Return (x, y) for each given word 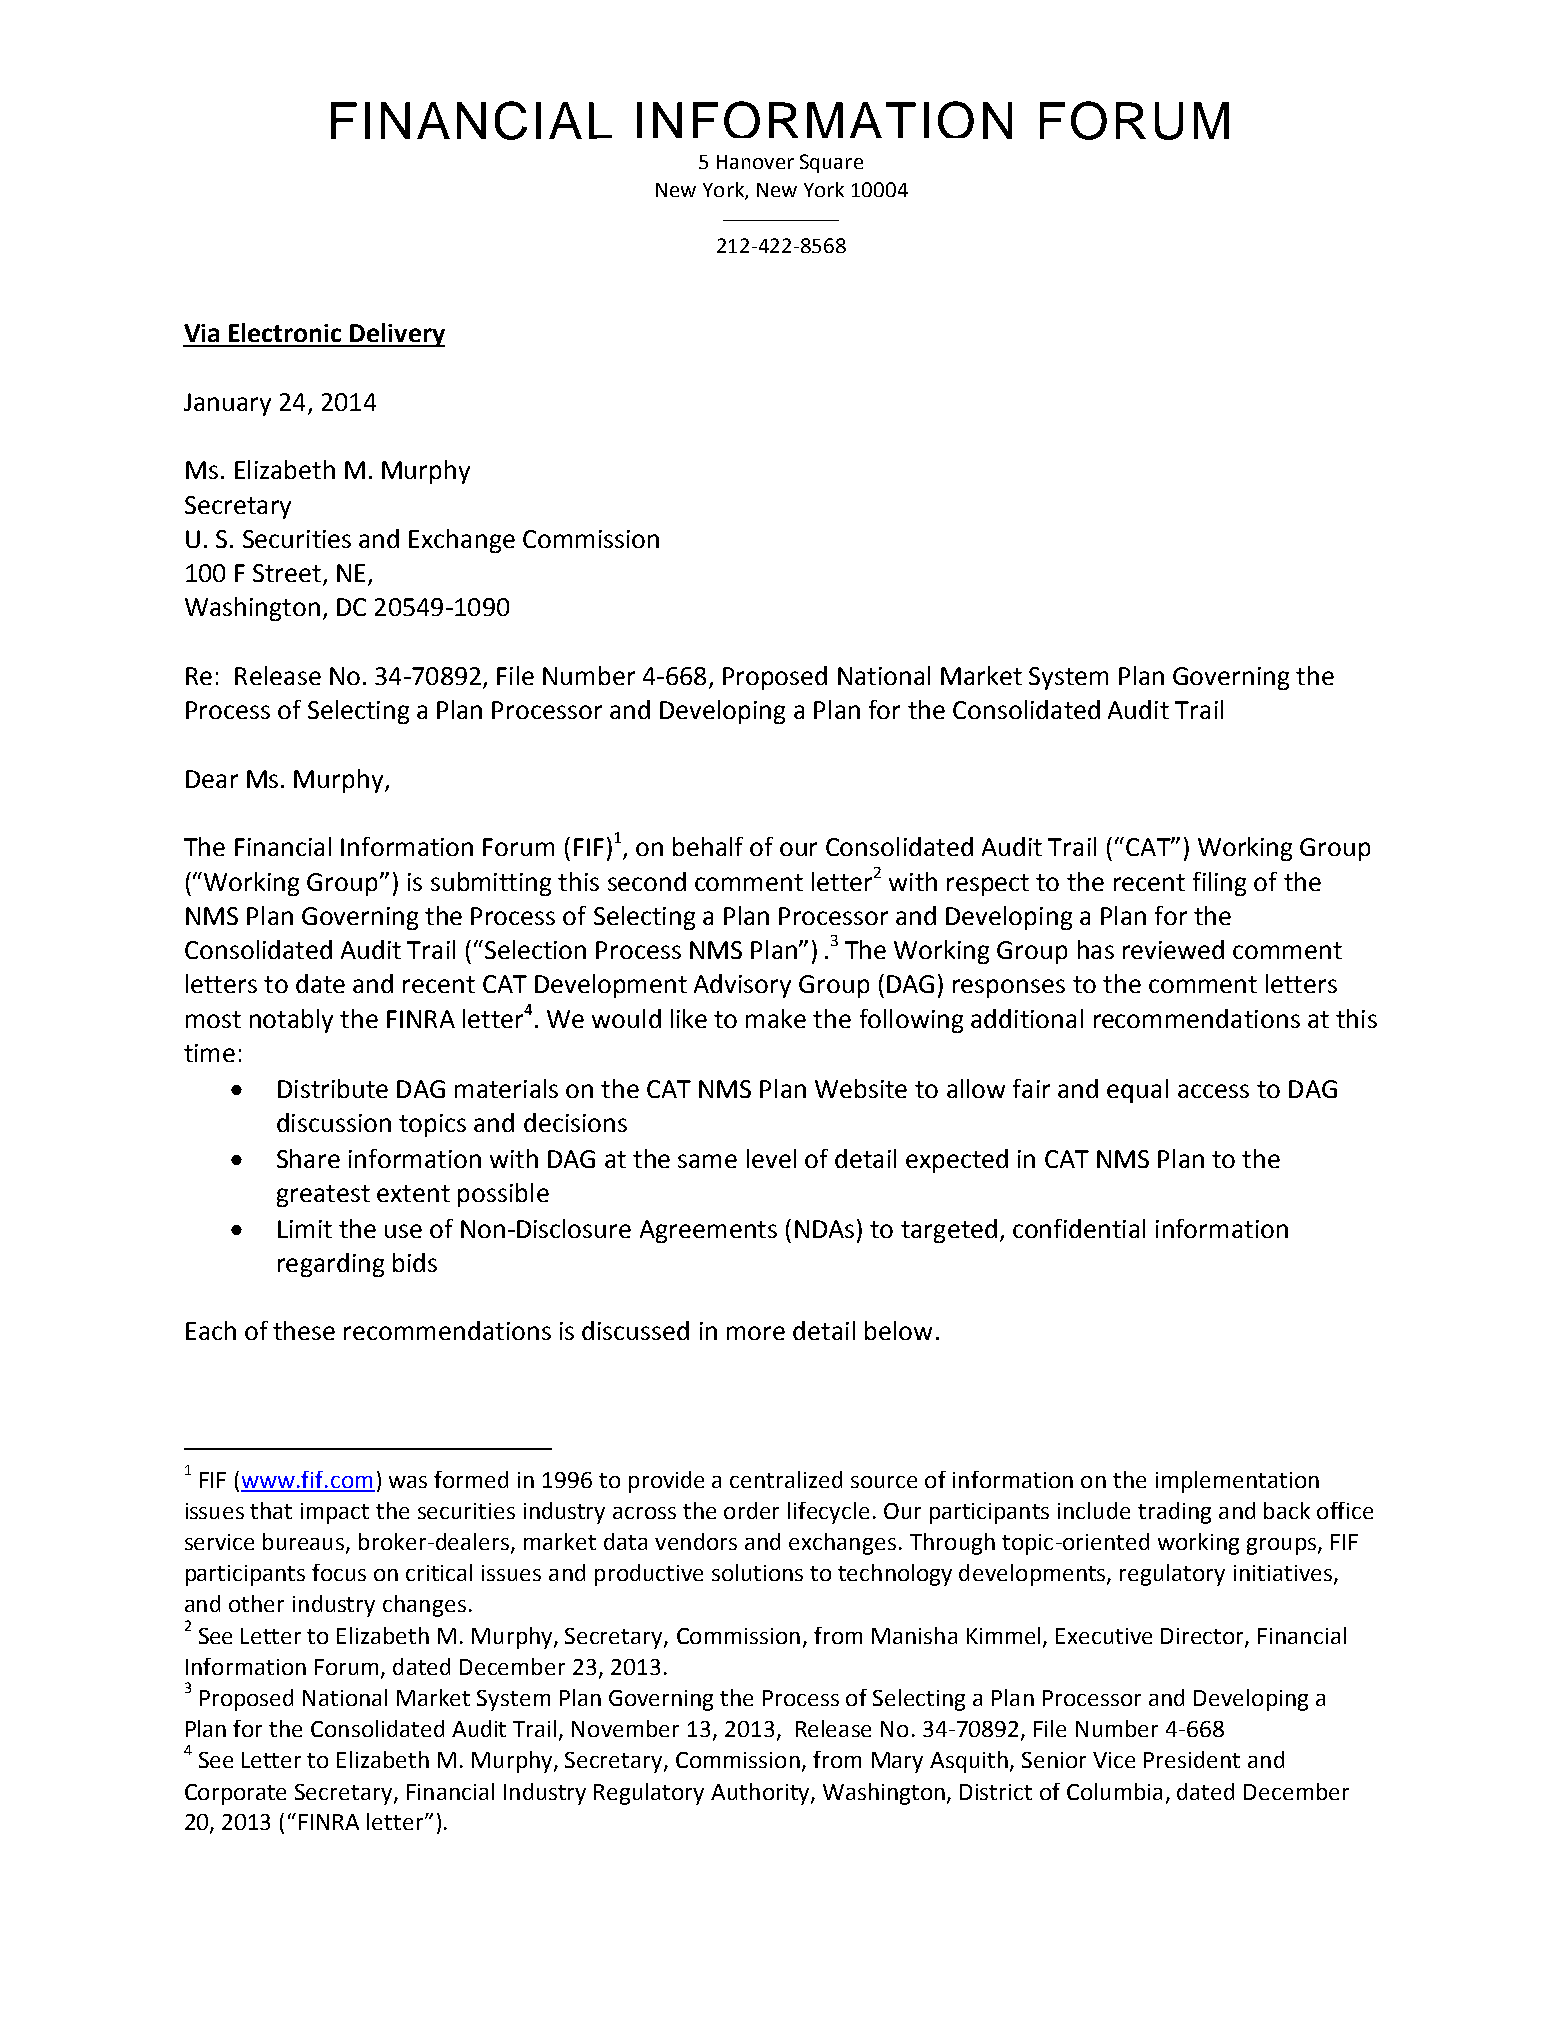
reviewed (1173, 949)
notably (291, 1021)
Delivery (396, 335)
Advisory (742, 986)
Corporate (235, 1794)
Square (831, 163)
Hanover (755, 162)
